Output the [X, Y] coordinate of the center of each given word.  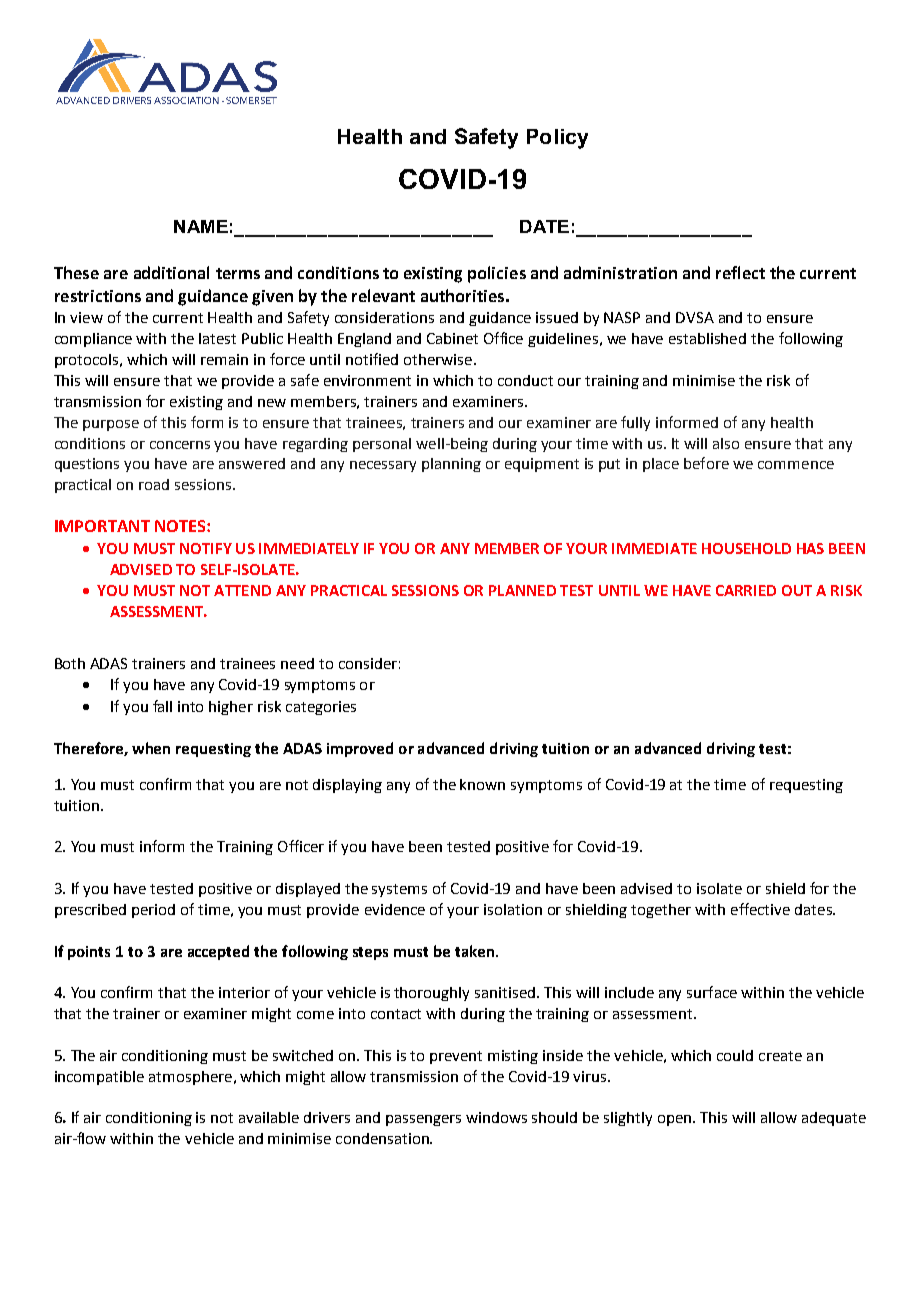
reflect [740, 272]
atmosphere [190, 1078]
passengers [423, 1120]
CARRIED [746, 590]
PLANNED [522, 590]
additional [171, 272]
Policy [557, 139]
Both [70, 663]
